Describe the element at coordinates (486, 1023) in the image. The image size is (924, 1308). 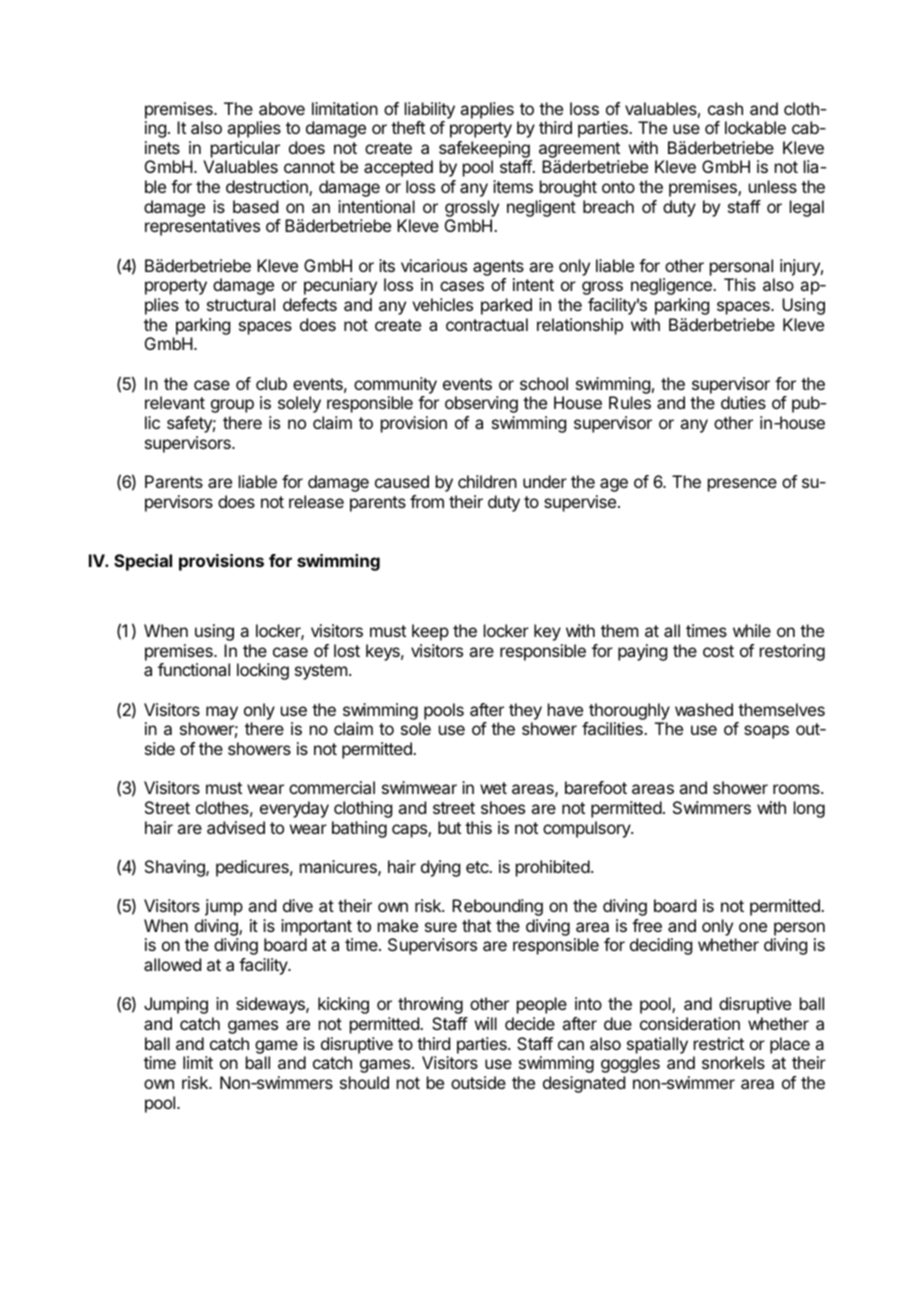
I see `will` at that location.
